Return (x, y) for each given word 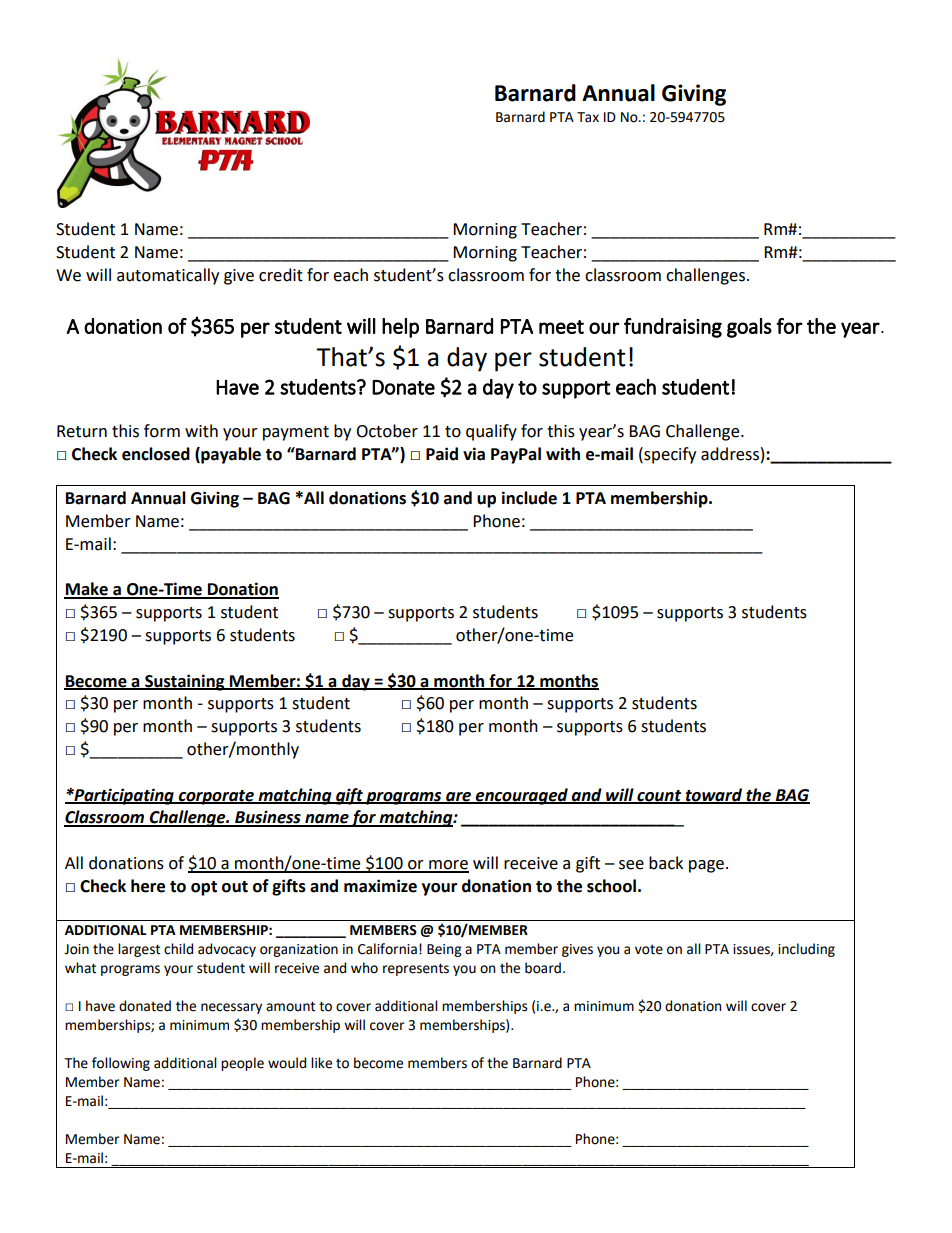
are (459, 797)
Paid (442, 454)
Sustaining (185, 682)
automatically (168, 276)
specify (669, 455)
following (121, 1064)
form (162, 431)
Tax (588, 117)
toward (714, 795)
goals (749, 328)
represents (416, 969)
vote (649, 950)
